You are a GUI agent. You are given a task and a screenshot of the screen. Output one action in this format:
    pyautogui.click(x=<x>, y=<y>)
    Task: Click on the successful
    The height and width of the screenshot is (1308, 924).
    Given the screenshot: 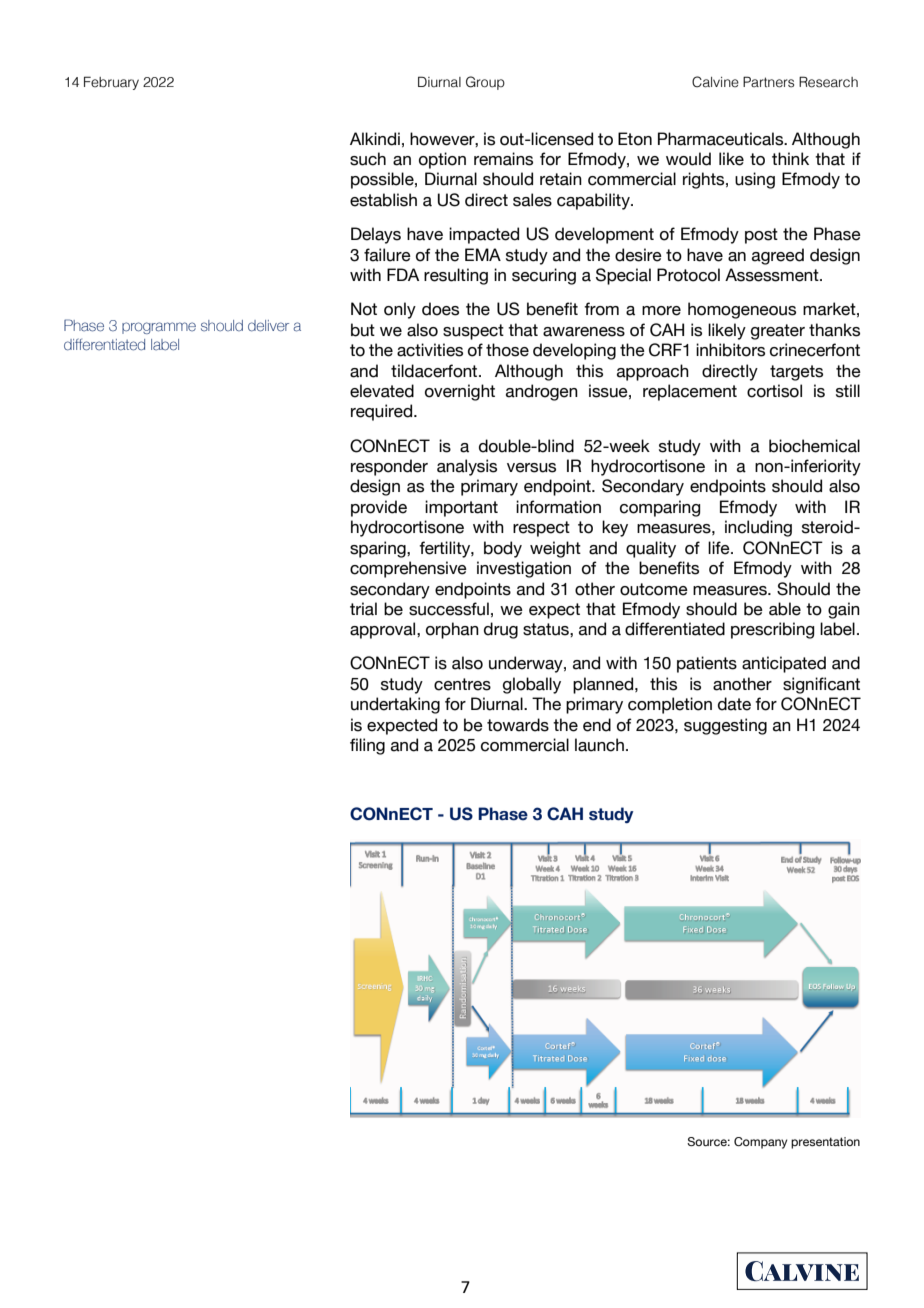 What is the action you would take?
    pyautogui.click(x=449, y=609)
